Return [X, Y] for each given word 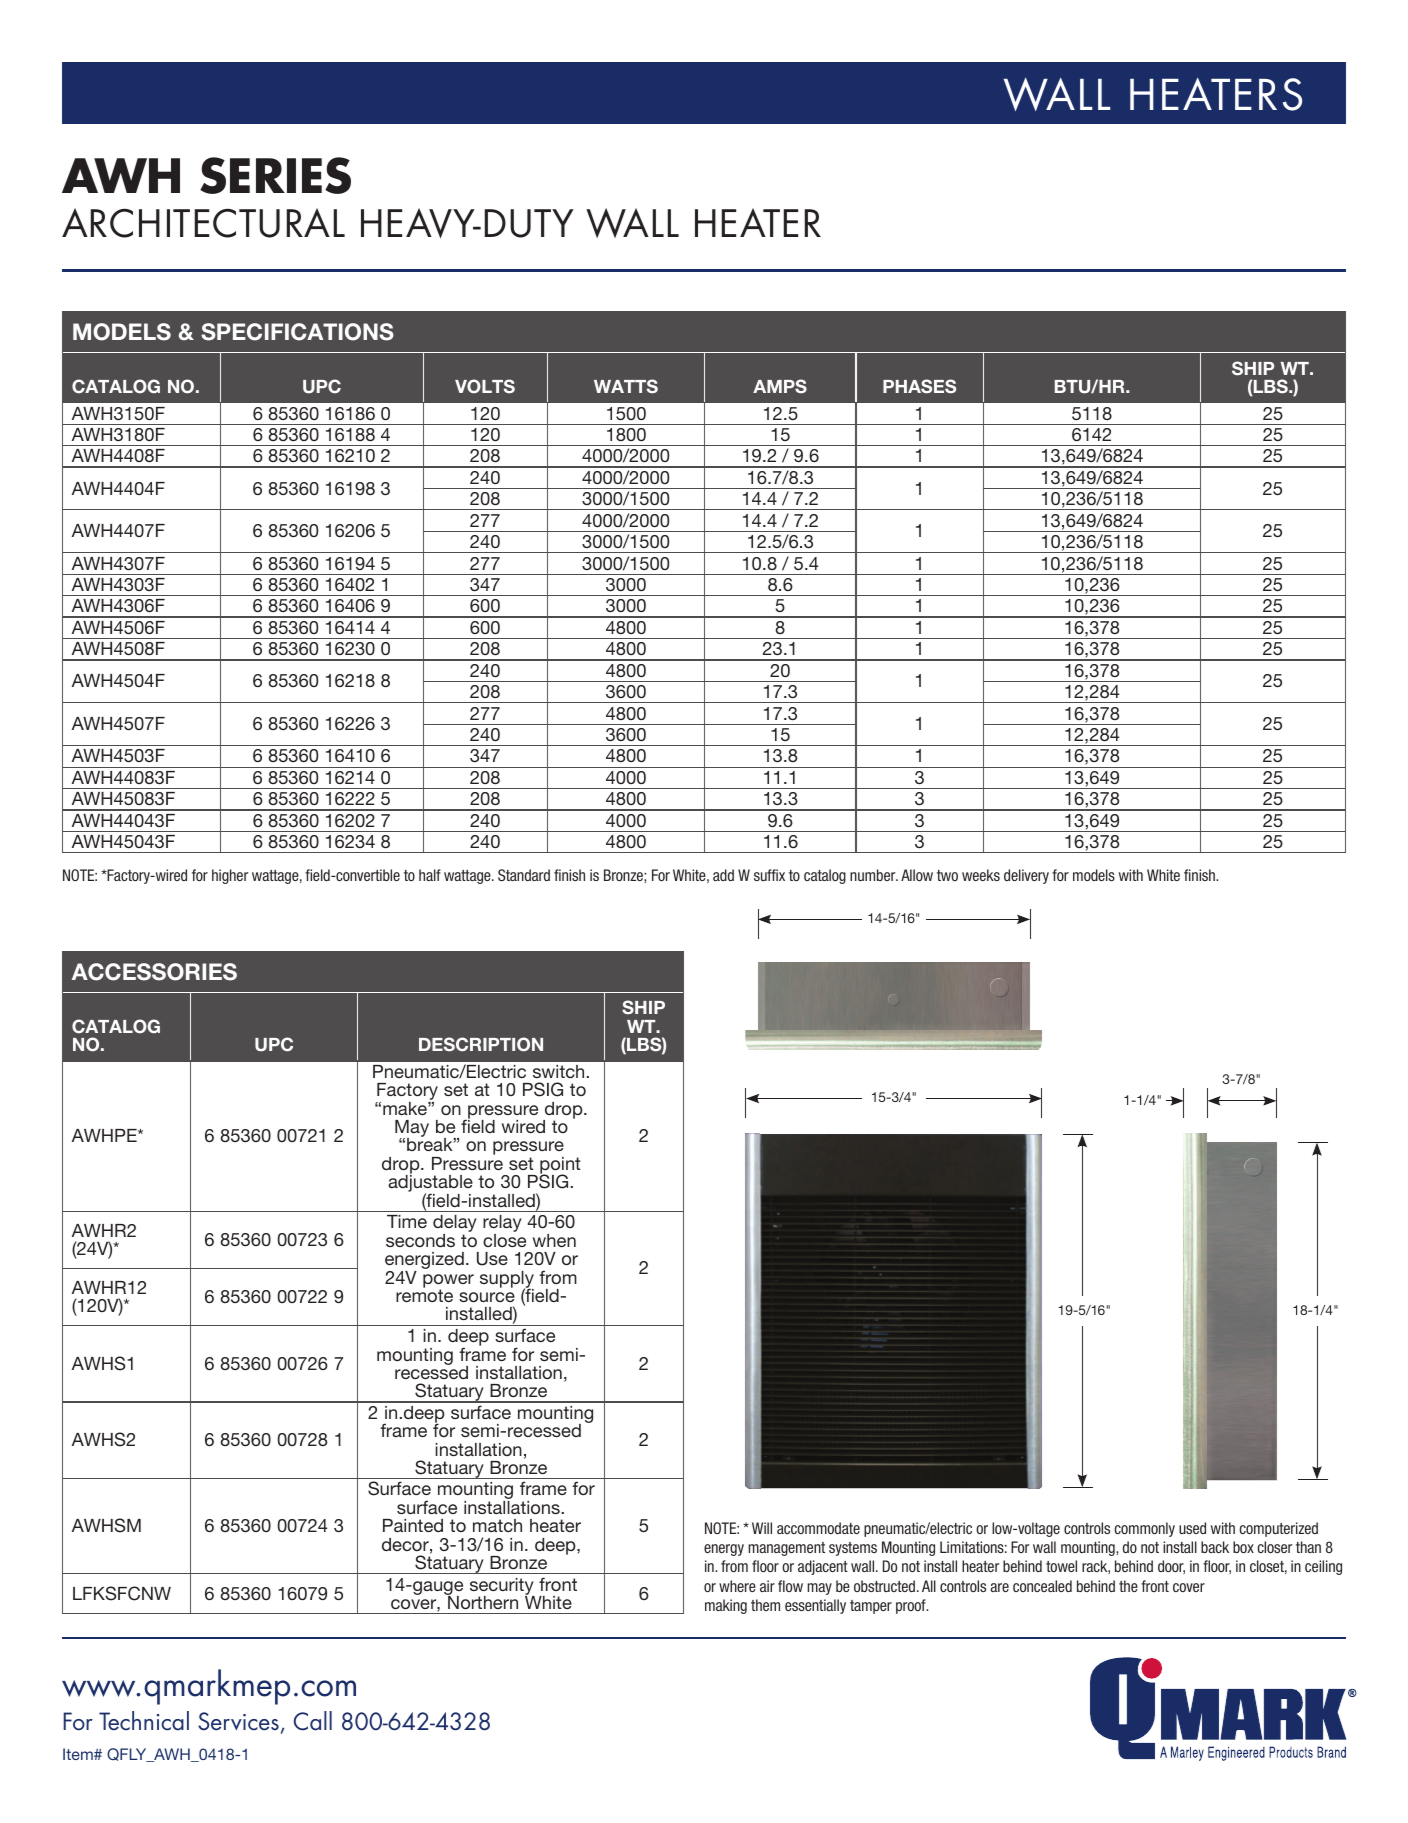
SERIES [275, 175]
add [723, 875]
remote [424, 1295]
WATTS [626, 386]
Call [313, 1721]
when [554, 1240]
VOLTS [485, 386]
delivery [1026, 876]
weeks [981, 875]
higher [230, 876]
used [1192, 1528]
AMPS [780, 386]
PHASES [919, 386]
